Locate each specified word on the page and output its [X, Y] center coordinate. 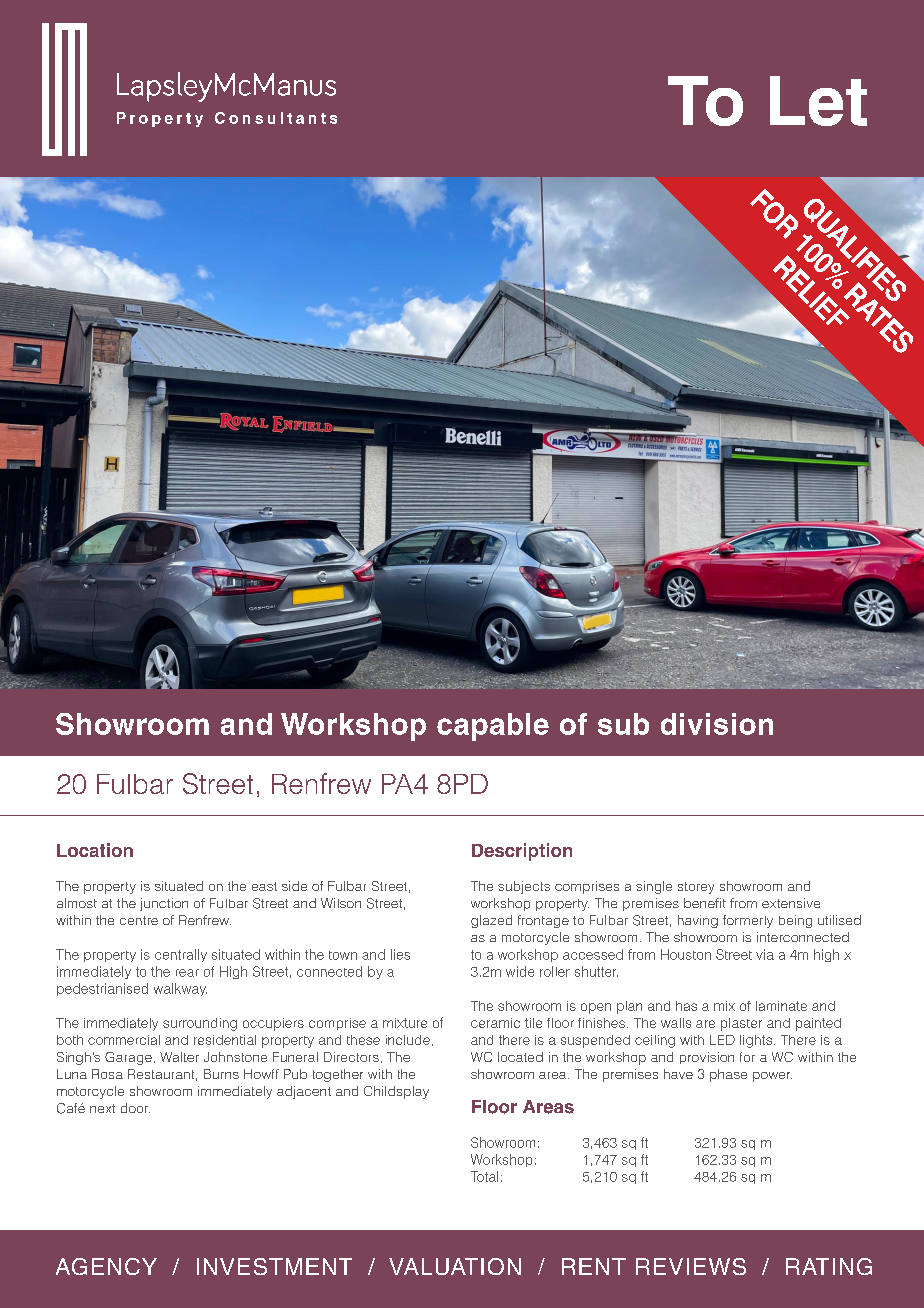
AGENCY [106, 1266]
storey [696, 888]
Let [818, 101]
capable [493, 727]
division [717, 724]
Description [522, 852]
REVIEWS [691, 1266]
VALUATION [455, 1266]
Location [95, 850]
